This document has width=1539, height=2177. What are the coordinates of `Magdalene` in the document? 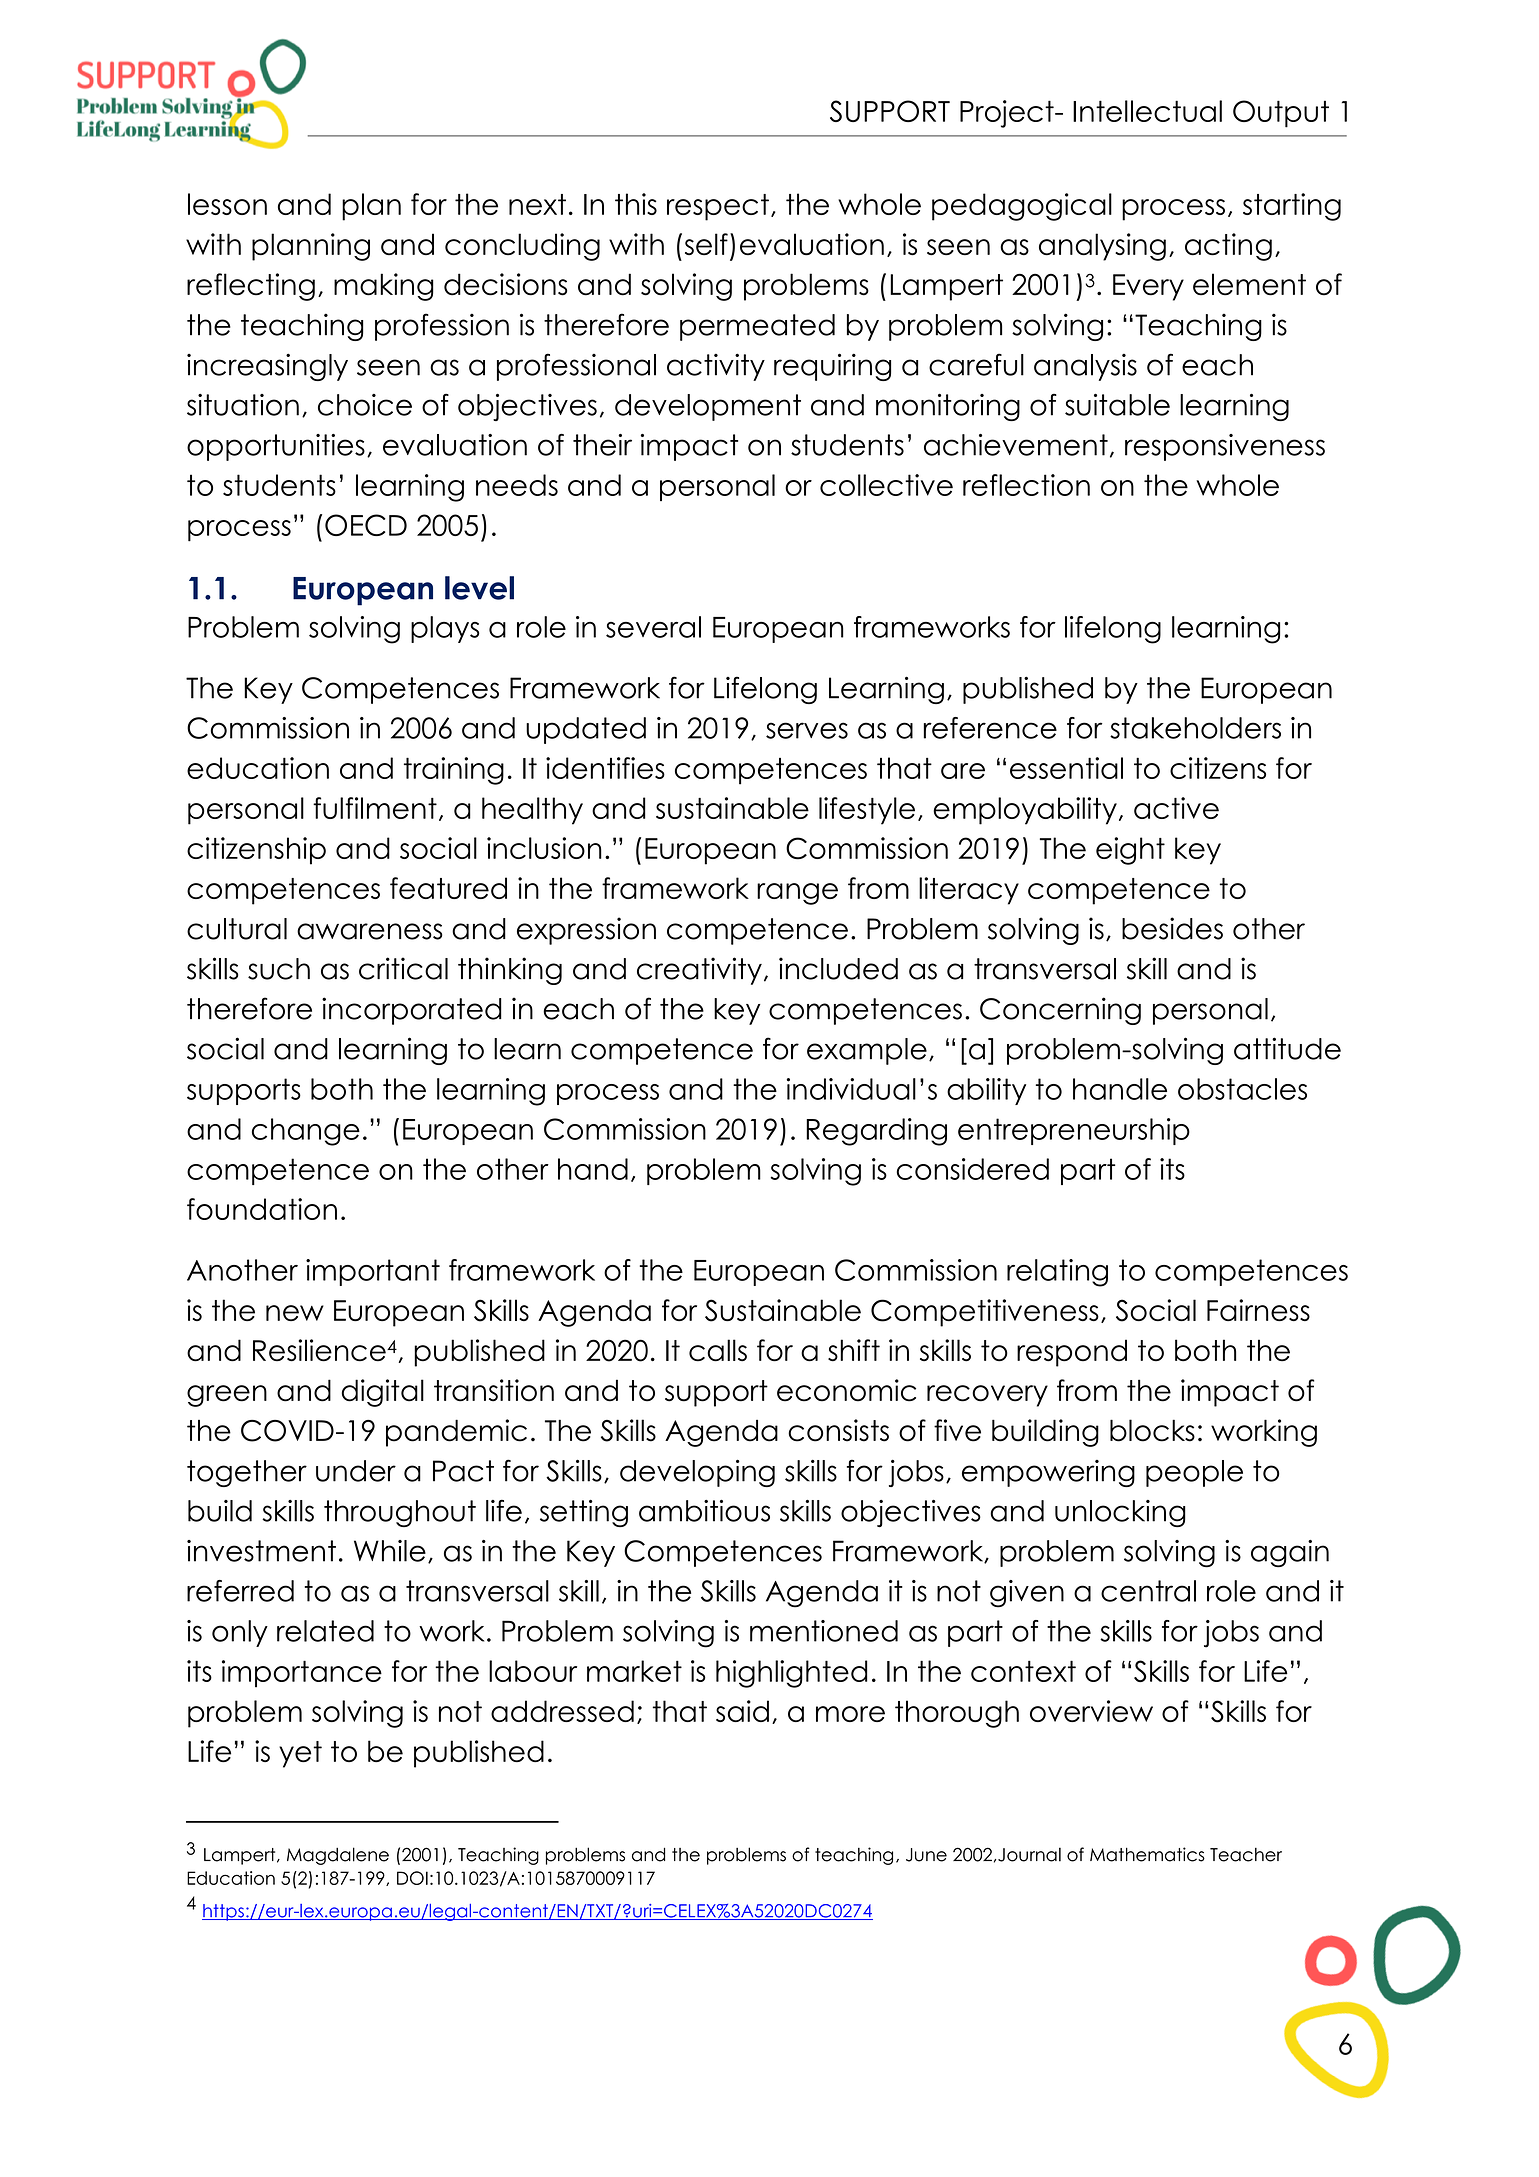 It's located at (338, 1856).
